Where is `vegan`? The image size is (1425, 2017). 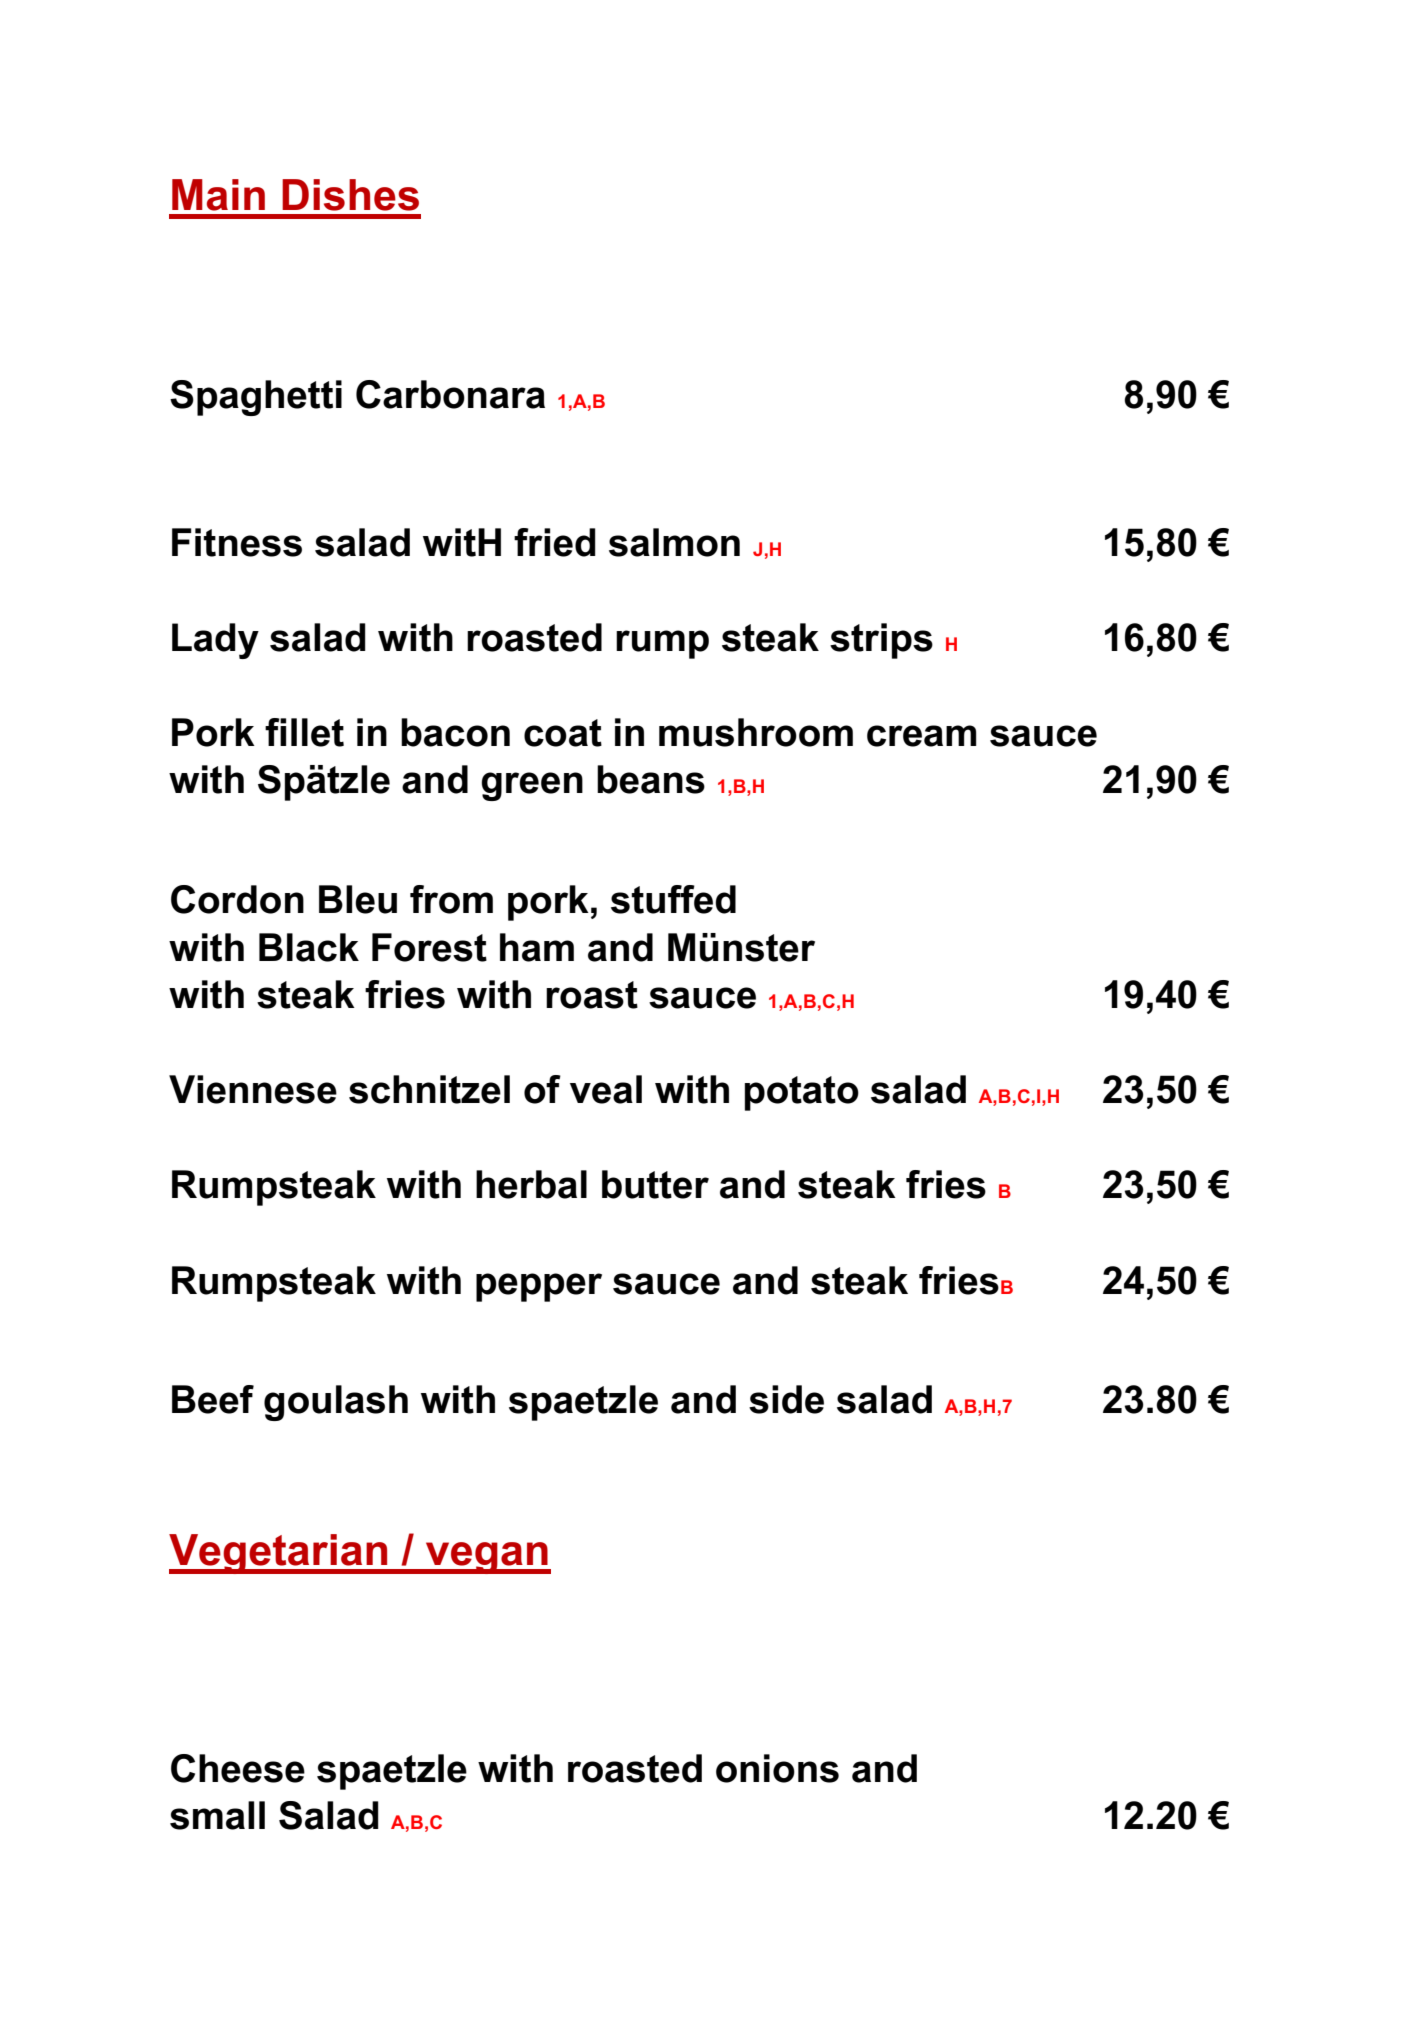 vegan is located at coordinates (487, 1558).
